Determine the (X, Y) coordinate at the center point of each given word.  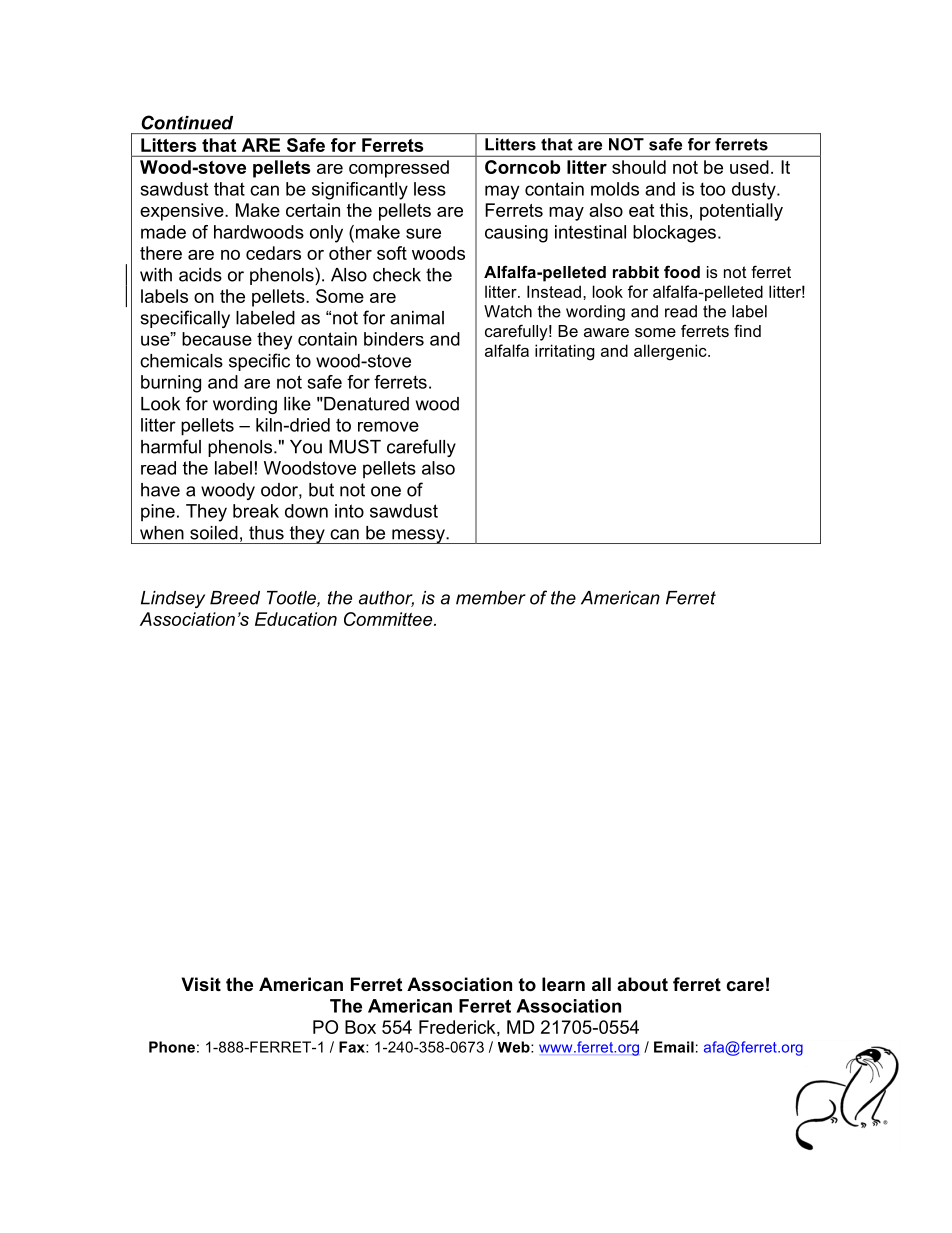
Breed (235, 598)
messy (418, 536)
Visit (201, 984)
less (430, 189)
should (639, 167)
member (491, 598)
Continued (187, 122)
